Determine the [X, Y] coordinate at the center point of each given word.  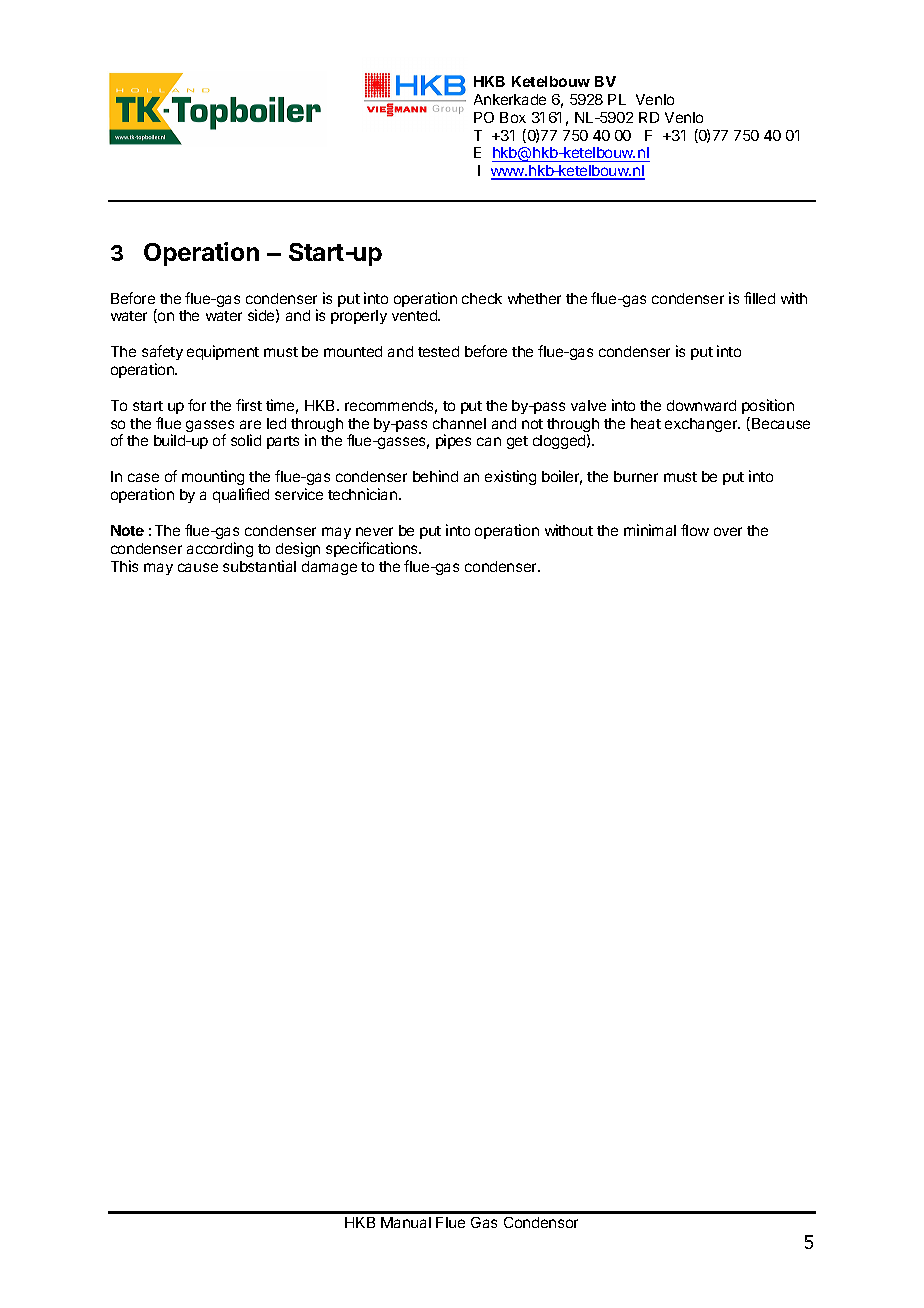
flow [695, 530]
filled [759, 298]
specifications [373, 549]
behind [435, 476]
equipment [223, 352]
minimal [650, 530]
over [728, 531]
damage [329, 568]
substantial [259, 566]
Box [513, 117]
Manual [406, 1222]
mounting [213, 479]
